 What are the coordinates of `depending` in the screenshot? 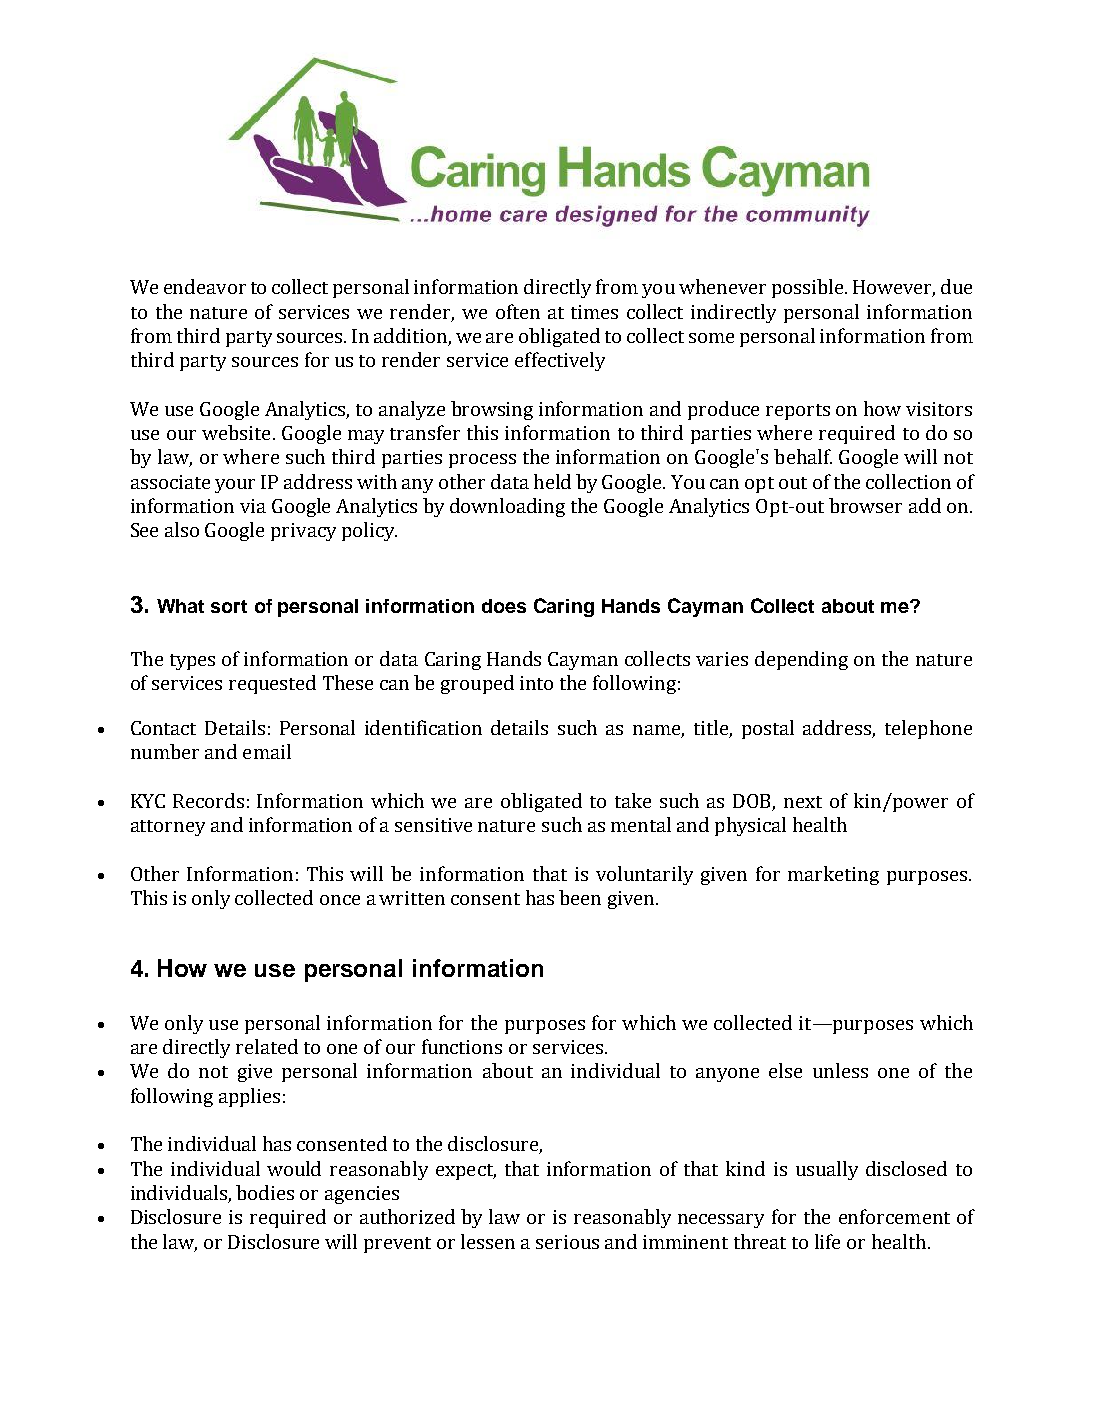 It's located at (801, 660).
